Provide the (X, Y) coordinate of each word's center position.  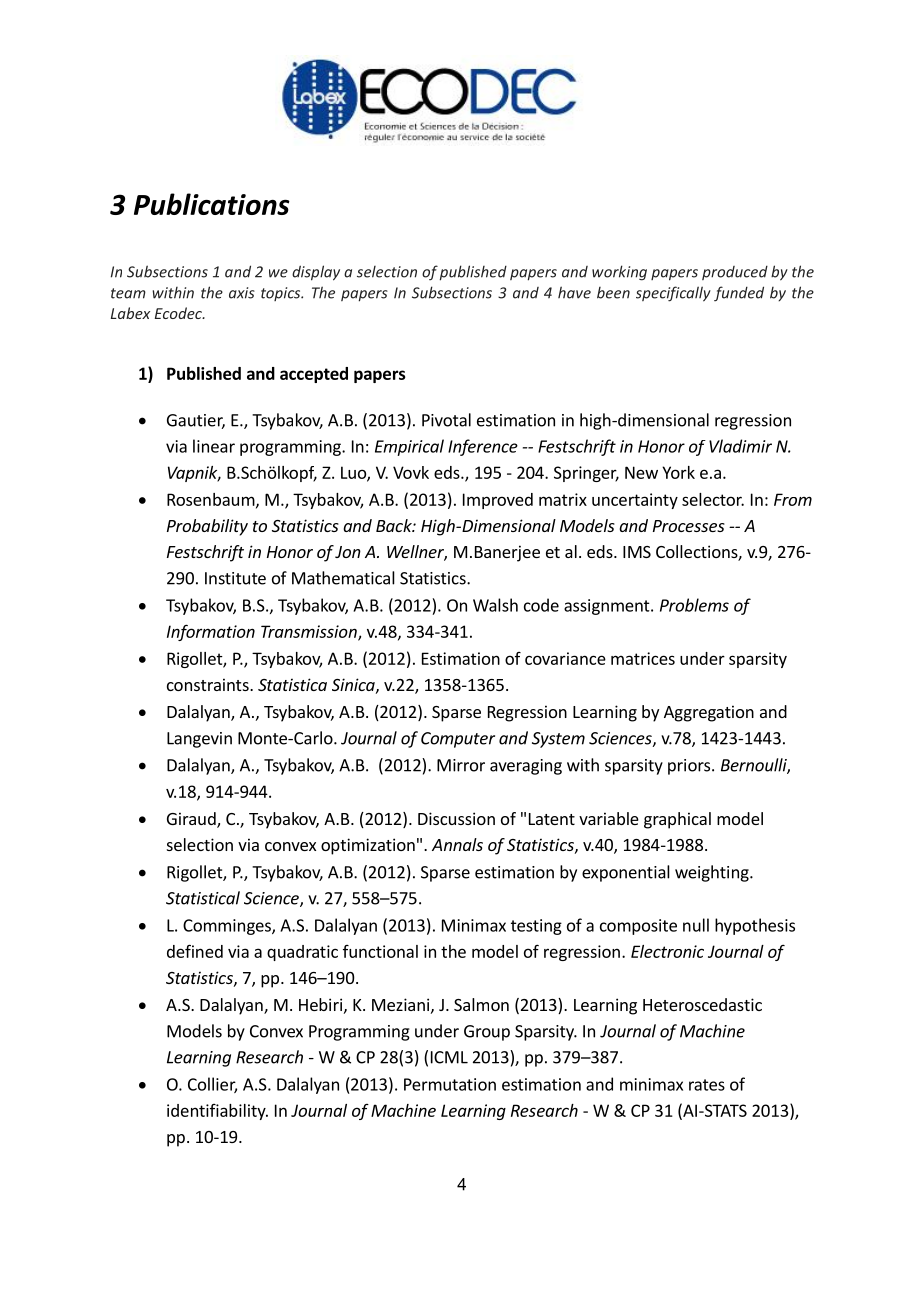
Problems (694, 605)
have (574, 292)
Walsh (495, 605)
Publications (212, 204)
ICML (449, 1057)
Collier (212, 1085)
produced (735, 273)
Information (211, 632)
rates (707, 1085)
